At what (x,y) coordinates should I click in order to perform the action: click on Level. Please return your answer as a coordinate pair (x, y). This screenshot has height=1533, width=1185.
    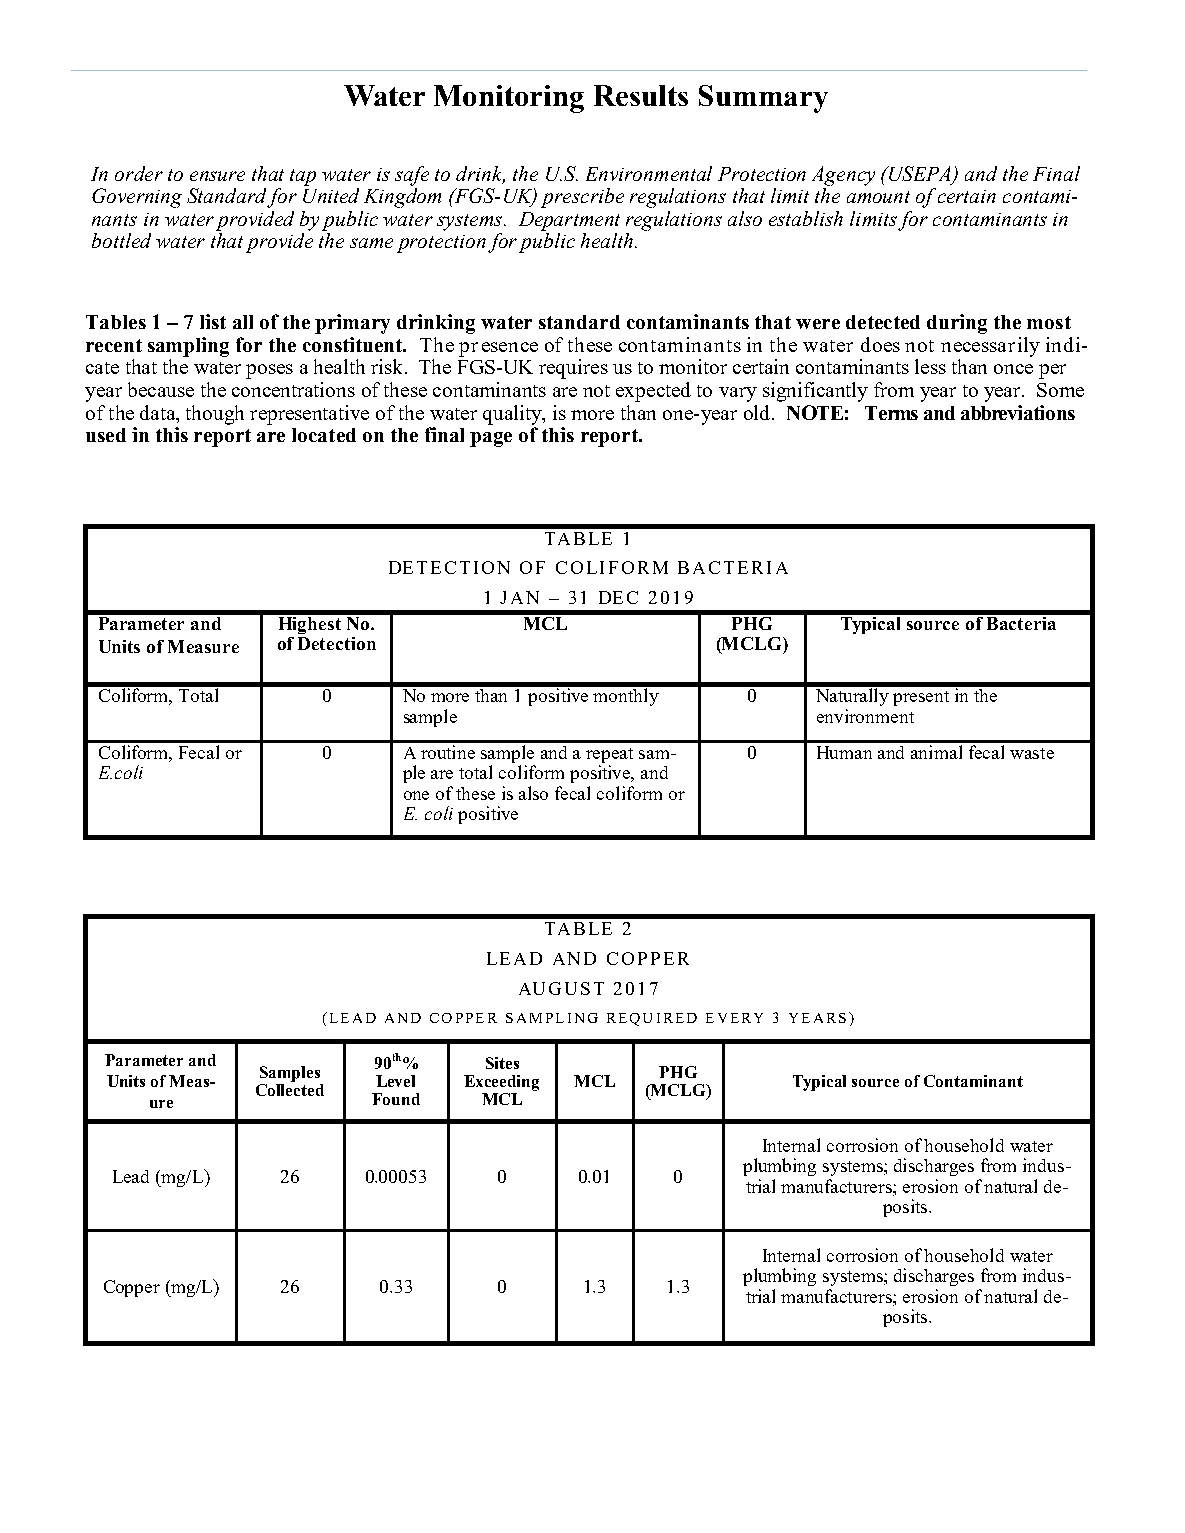
    Looking at the image, I should click on (395, 1081).
